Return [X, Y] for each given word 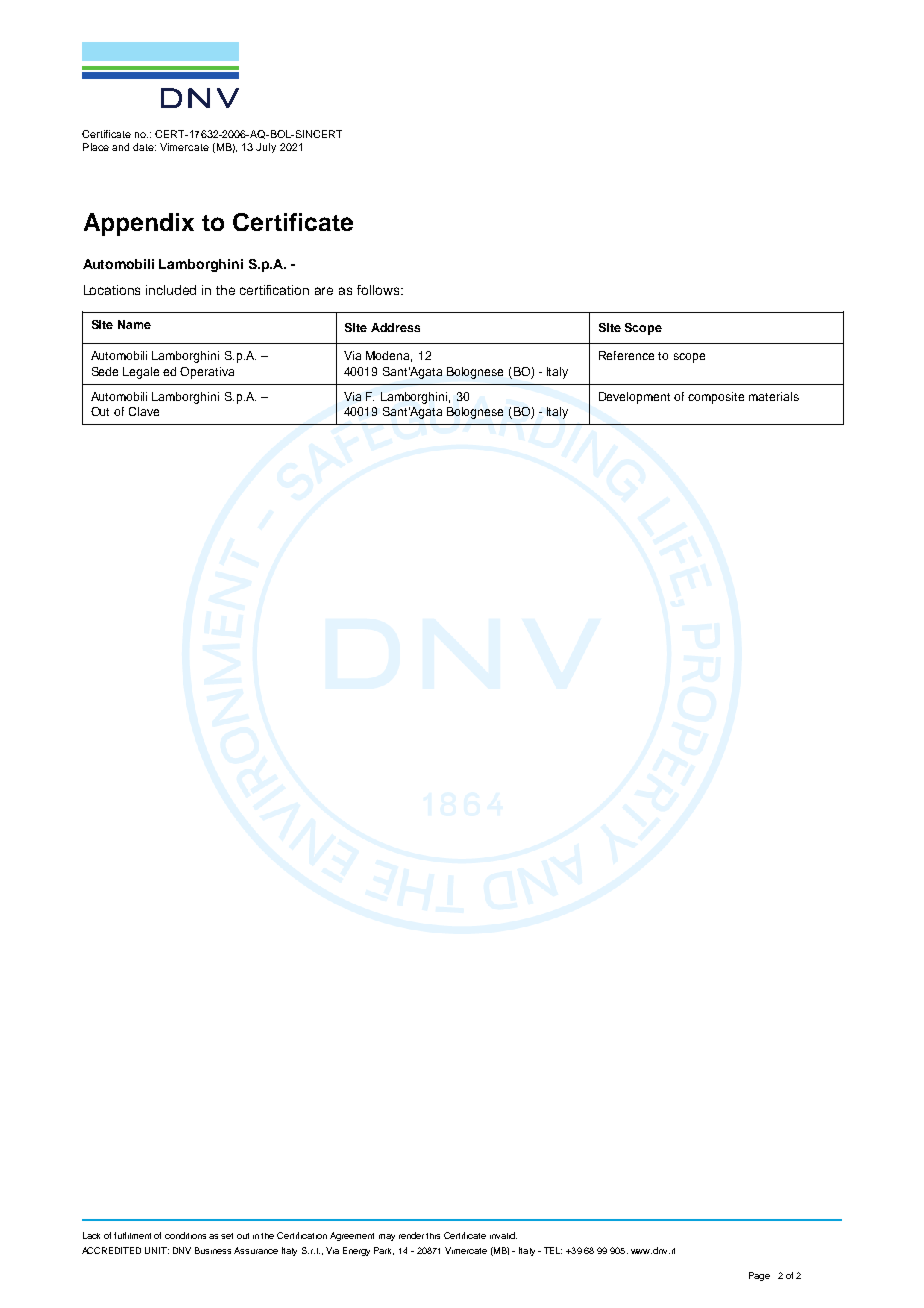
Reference [626, 355]
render [413, 1235]
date [144, 147]
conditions [185, 1235]
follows [379, 290]
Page [759, 1276]
